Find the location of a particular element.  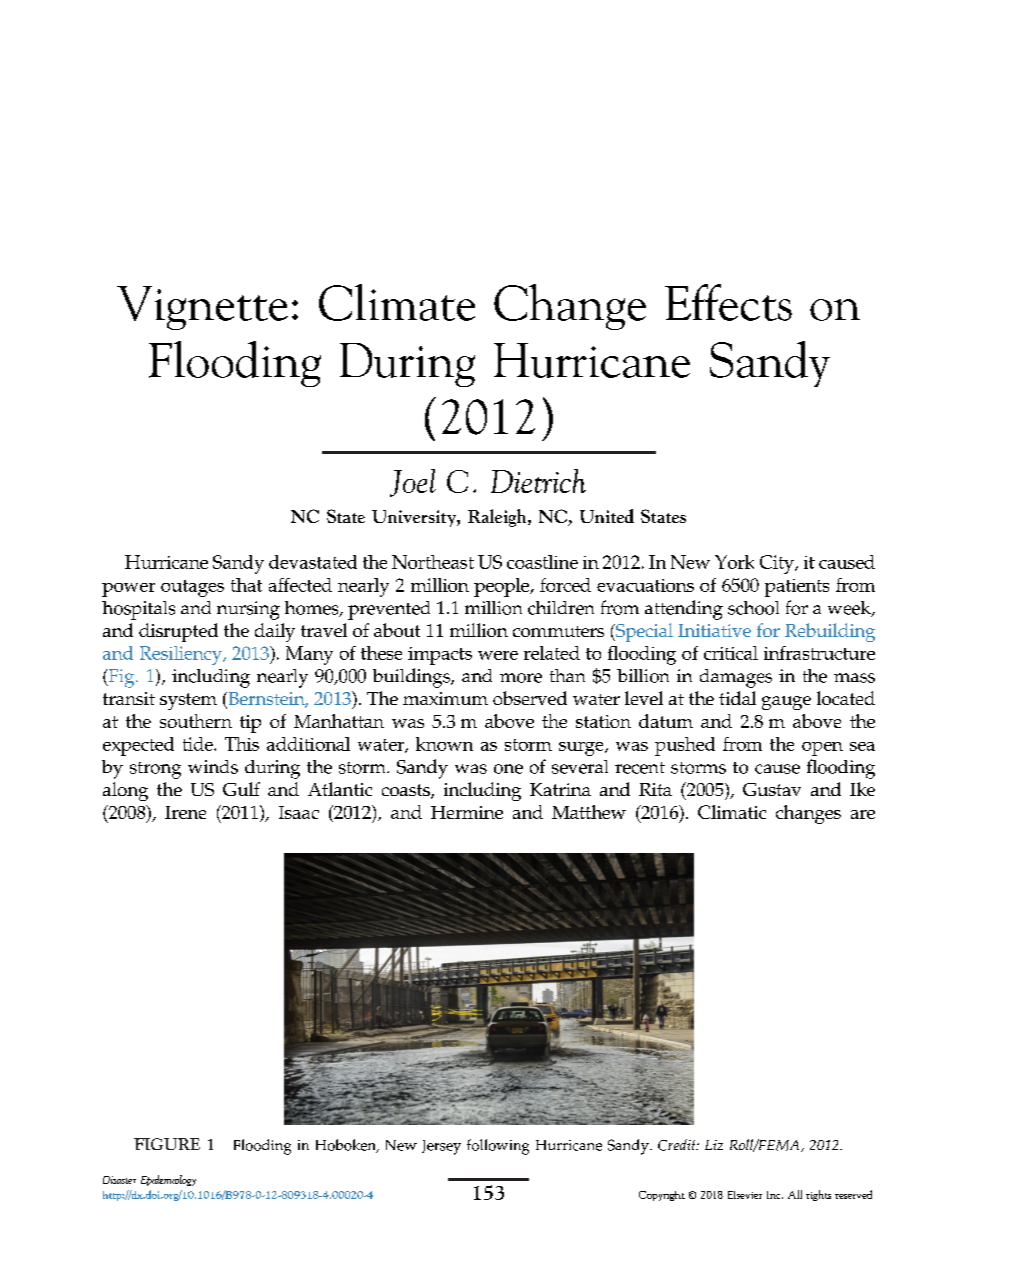

Effects is located at coordinates (728, 302).
